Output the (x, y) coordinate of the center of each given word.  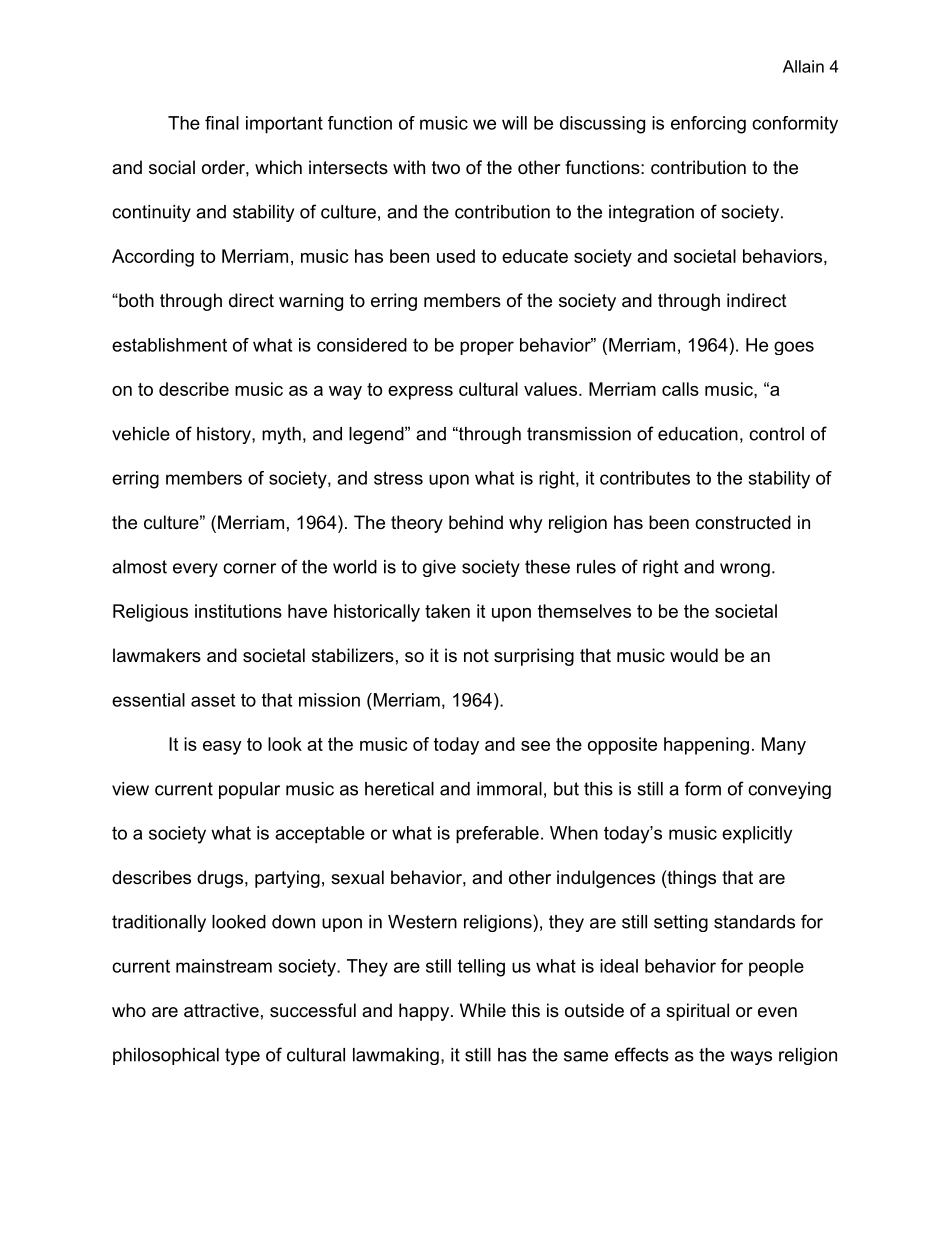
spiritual (697, 1012)
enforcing (708, 125)
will (514, 123)
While (483, 1010)
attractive (221, 1010)
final (222, 123)
